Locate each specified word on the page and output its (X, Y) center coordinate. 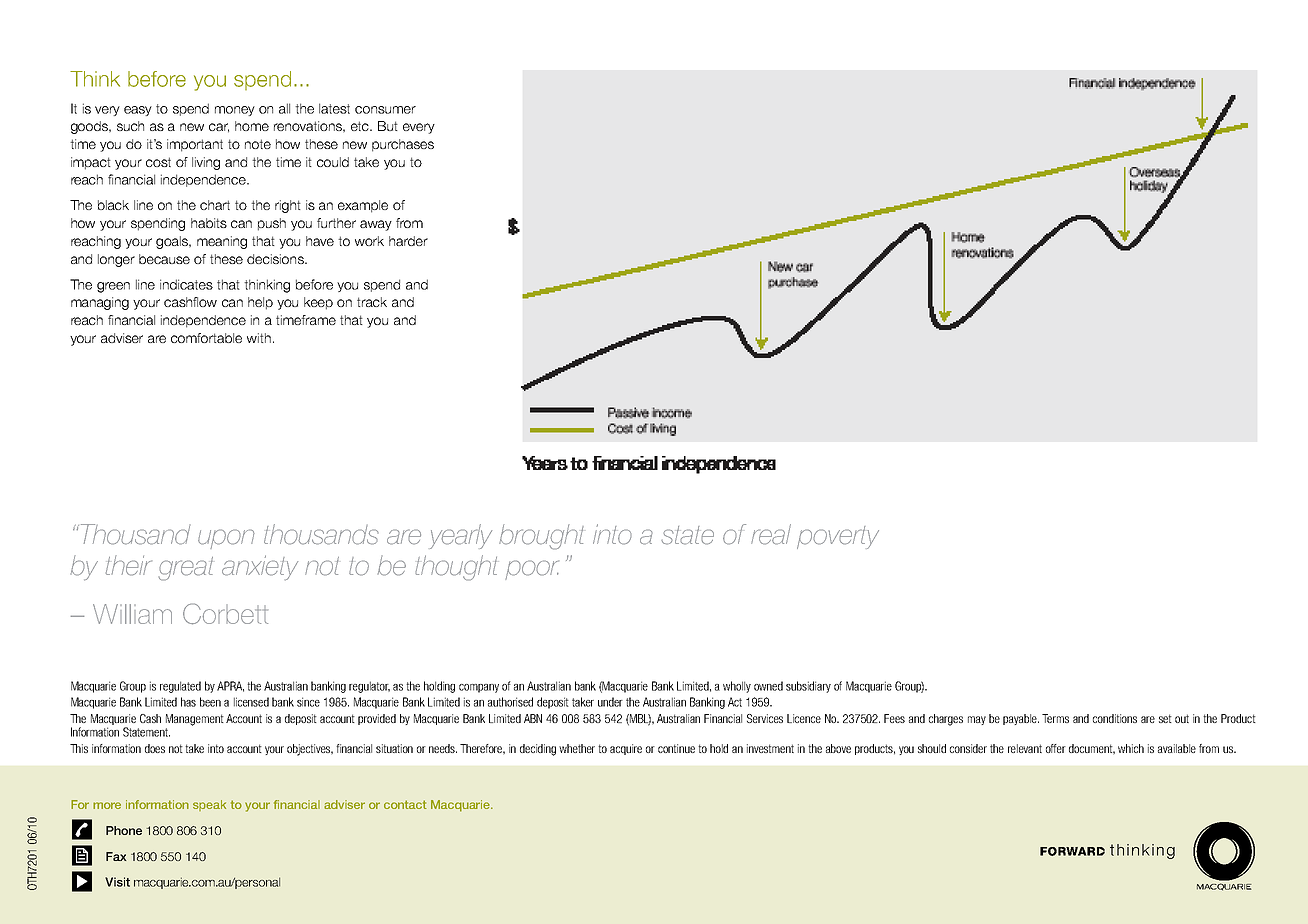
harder (408, 241)
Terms (1055, 718)
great (186, 569)
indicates (186, 284)
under (610, 702)
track (372, 302)
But (388, 126)
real (771, 534)
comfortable (206, 338)
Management (195, 720)
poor (532, 570)
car (219, 128)
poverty (838, 537)
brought (541, 537)
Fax (116, 856)
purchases (403, 145)
